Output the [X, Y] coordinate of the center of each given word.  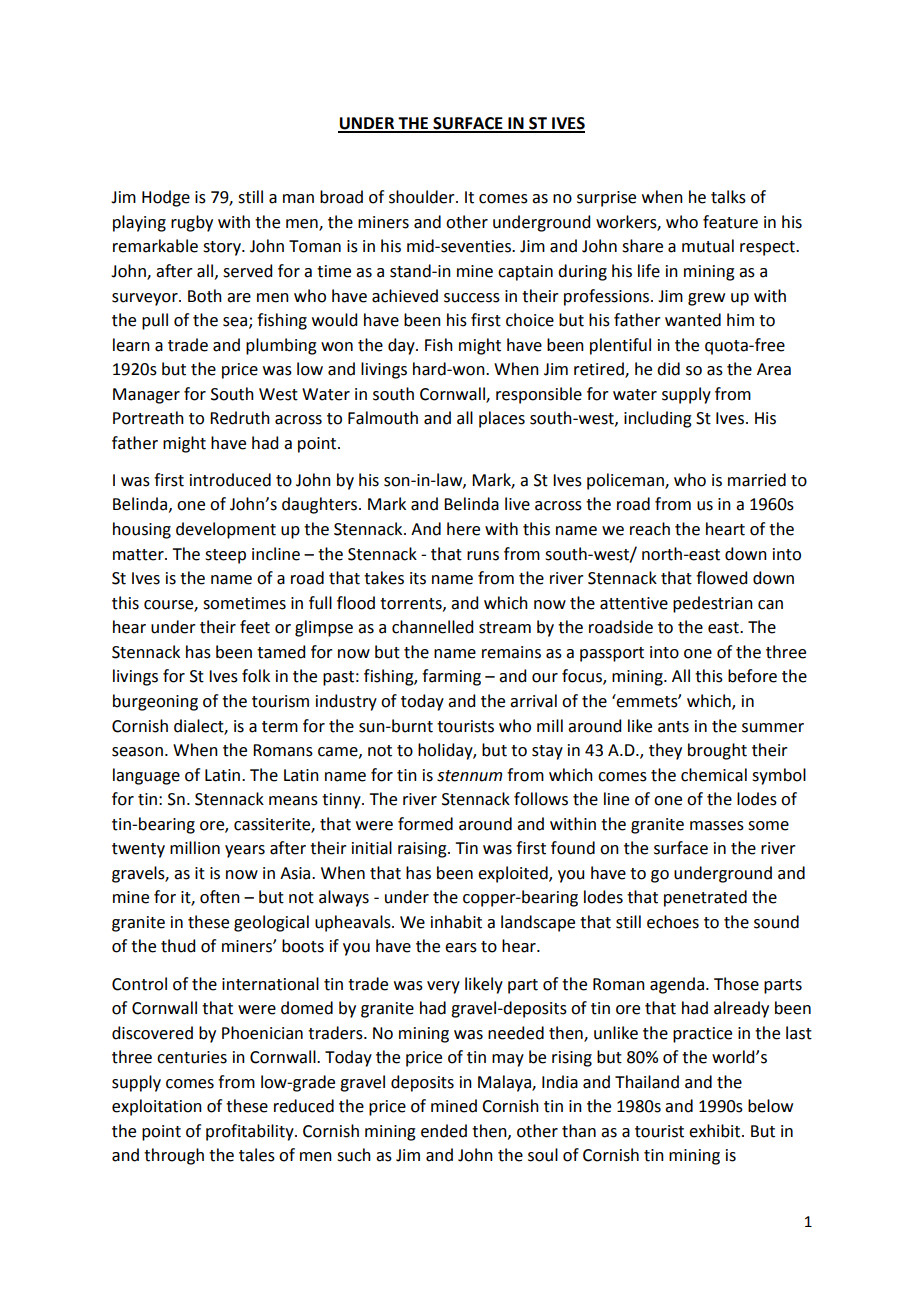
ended [444, 1131]
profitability [251, 1132]
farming [451, 677]
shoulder [423, 197]
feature [730, 222]
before [752, 676]
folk [256, 676]
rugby [192, 223]
